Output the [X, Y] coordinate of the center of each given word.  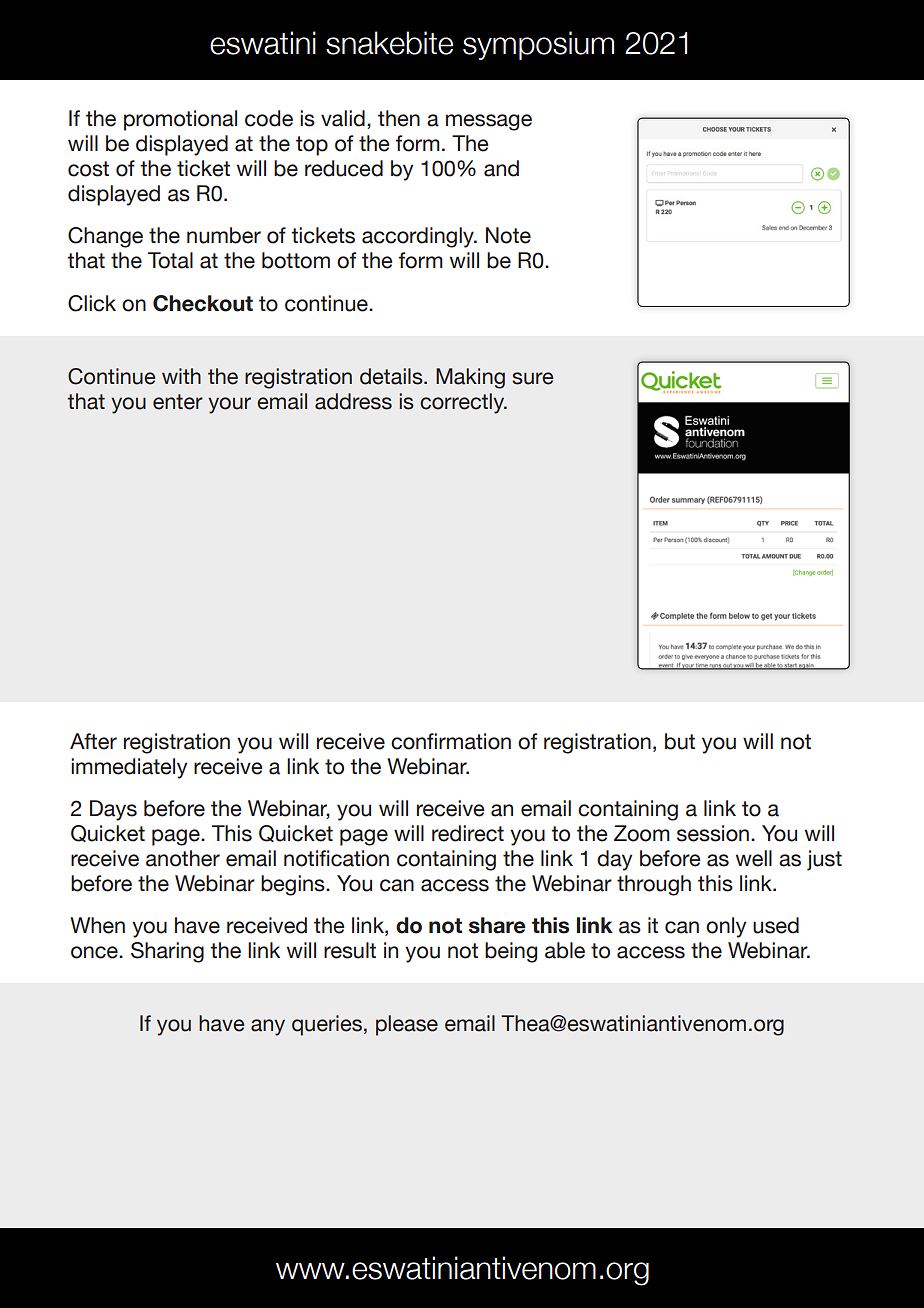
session [713, 833]
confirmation [451, 741]
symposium [538, 45]
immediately [129, 768]
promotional [180, 120]
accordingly [419, 237]
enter [178, 402]
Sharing [167, 952]
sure [532, 378]
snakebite [389, 43]
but [680, 741]
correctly [463, 403]
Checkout [203, 303]
